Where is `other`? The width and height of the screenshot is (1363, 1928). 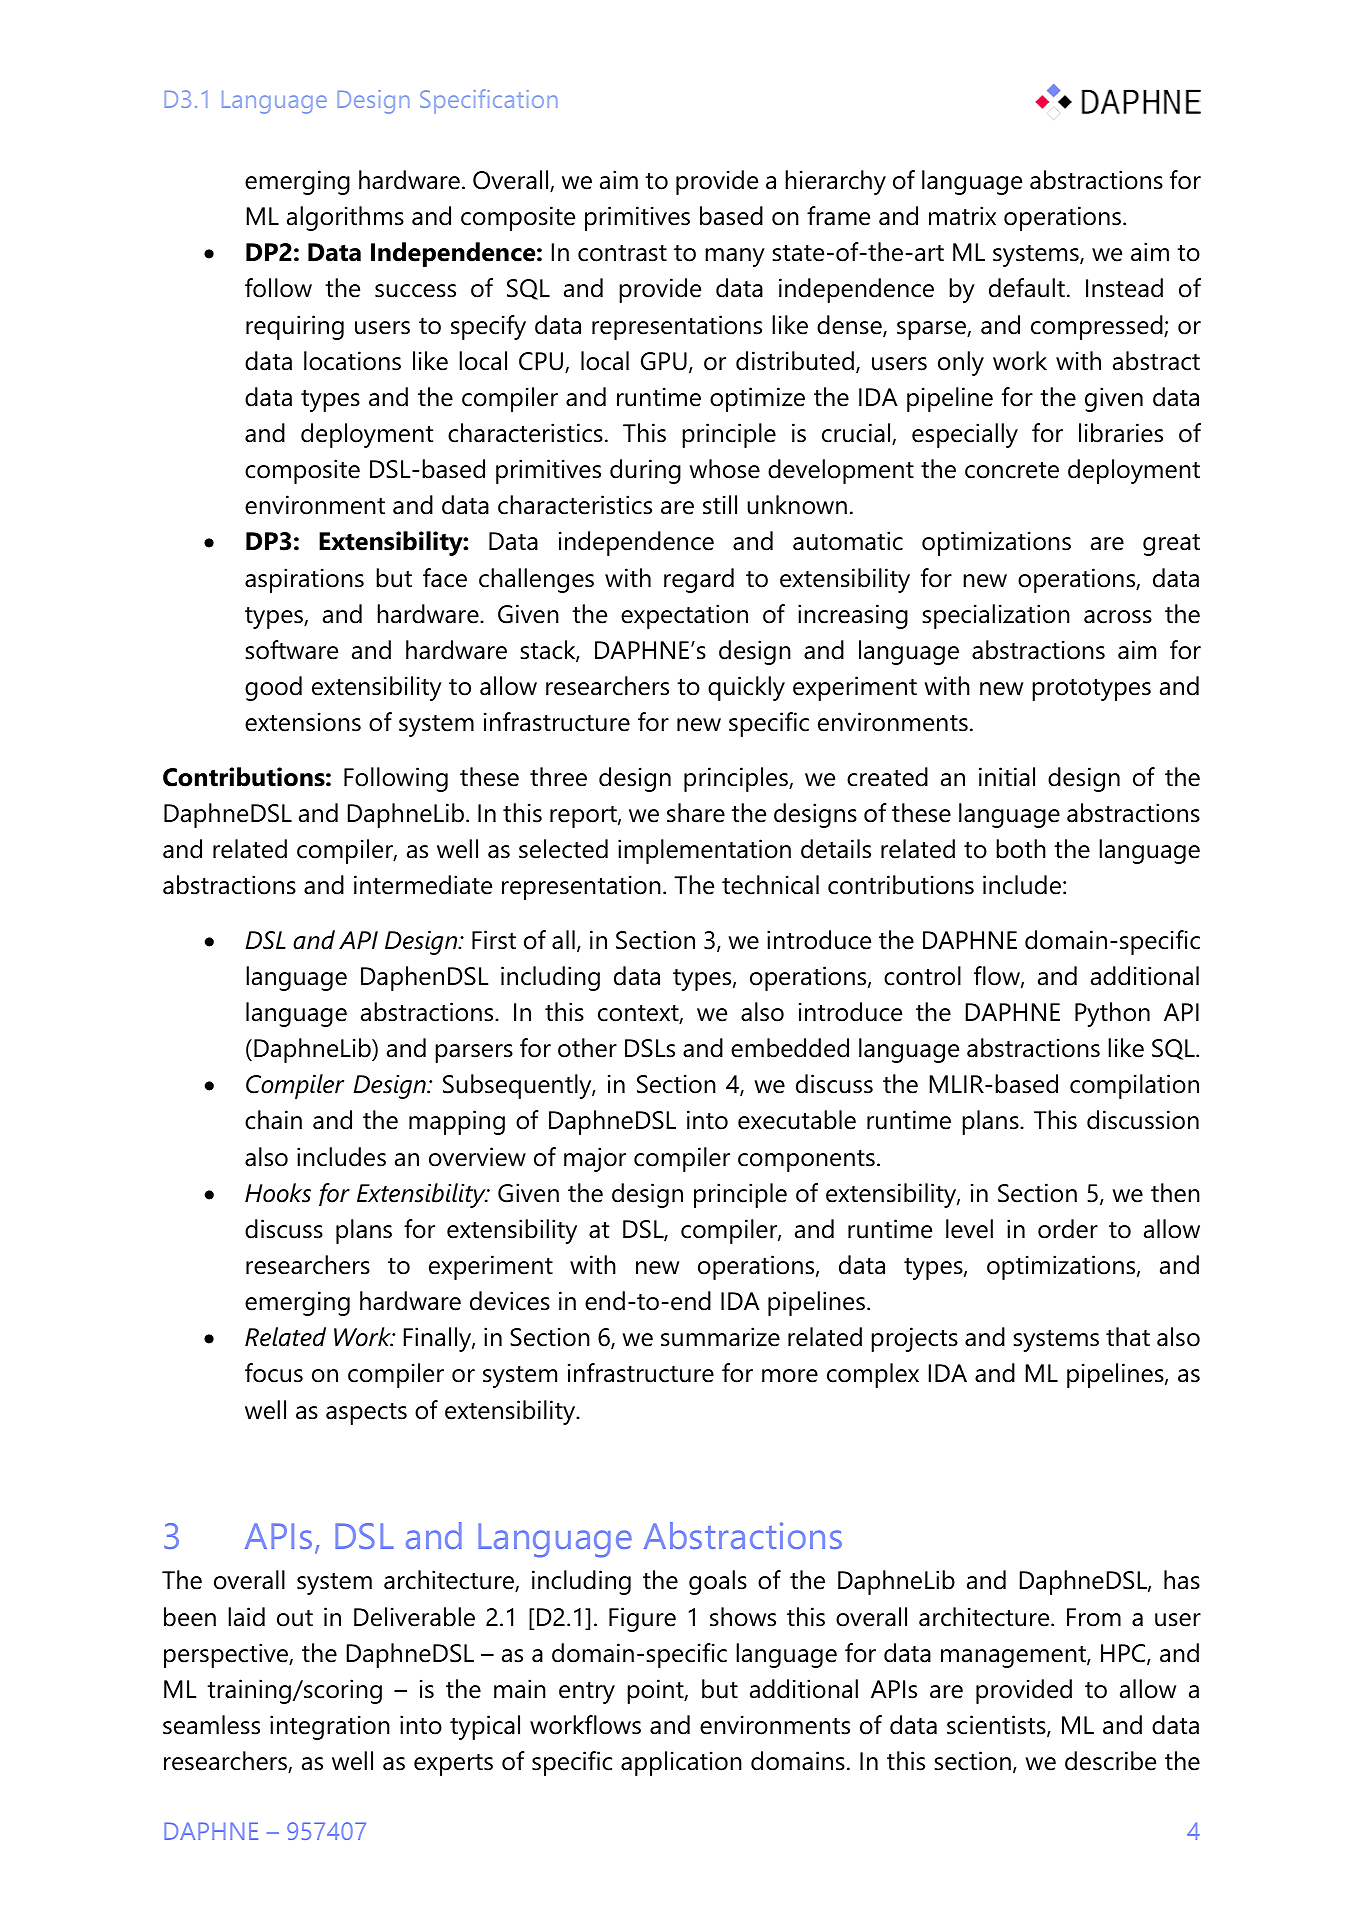
other is located at coordinates (587, 1048).
